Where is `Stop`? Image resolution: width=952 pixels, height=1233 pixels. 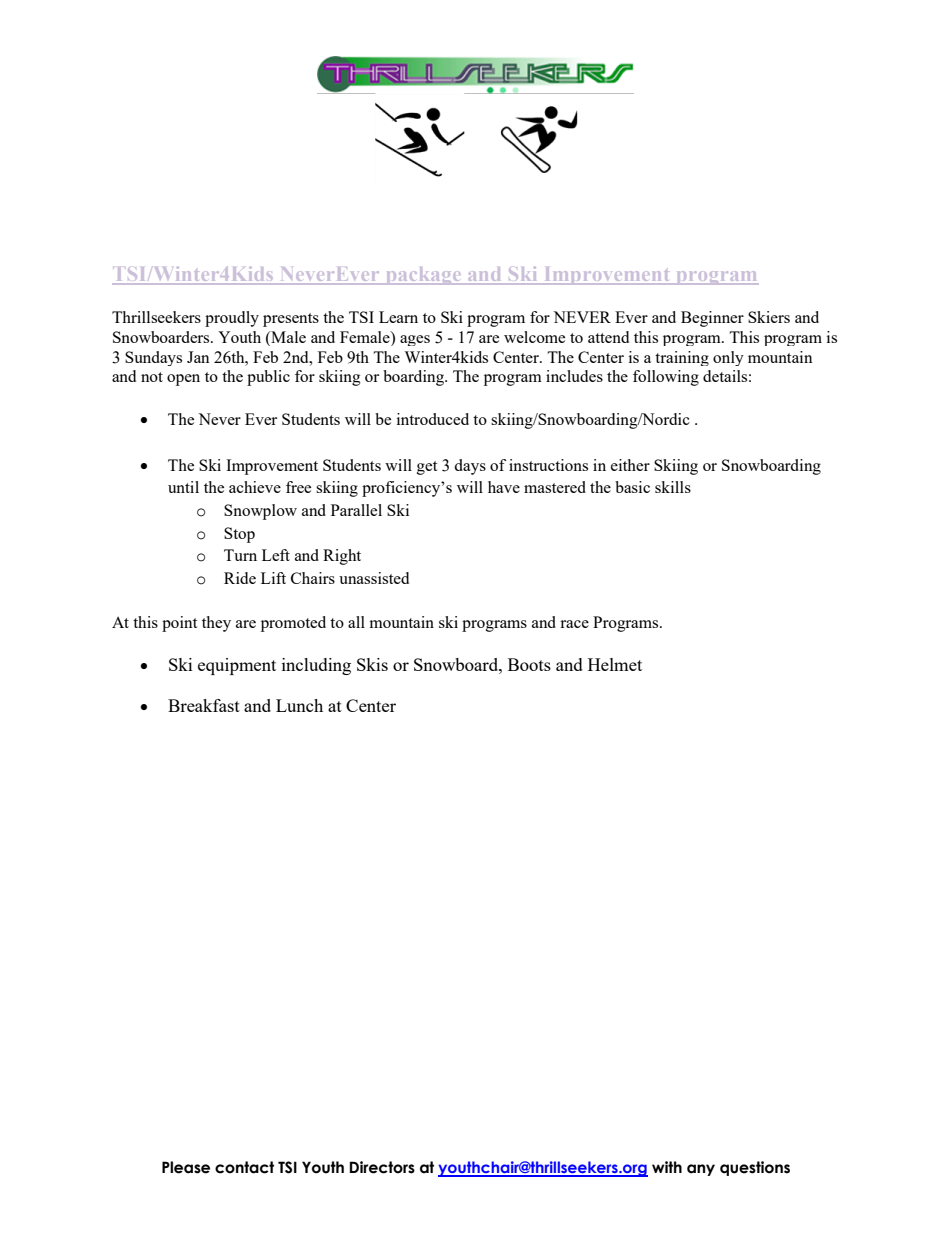
Stop is located at coordinates (239, 535).
